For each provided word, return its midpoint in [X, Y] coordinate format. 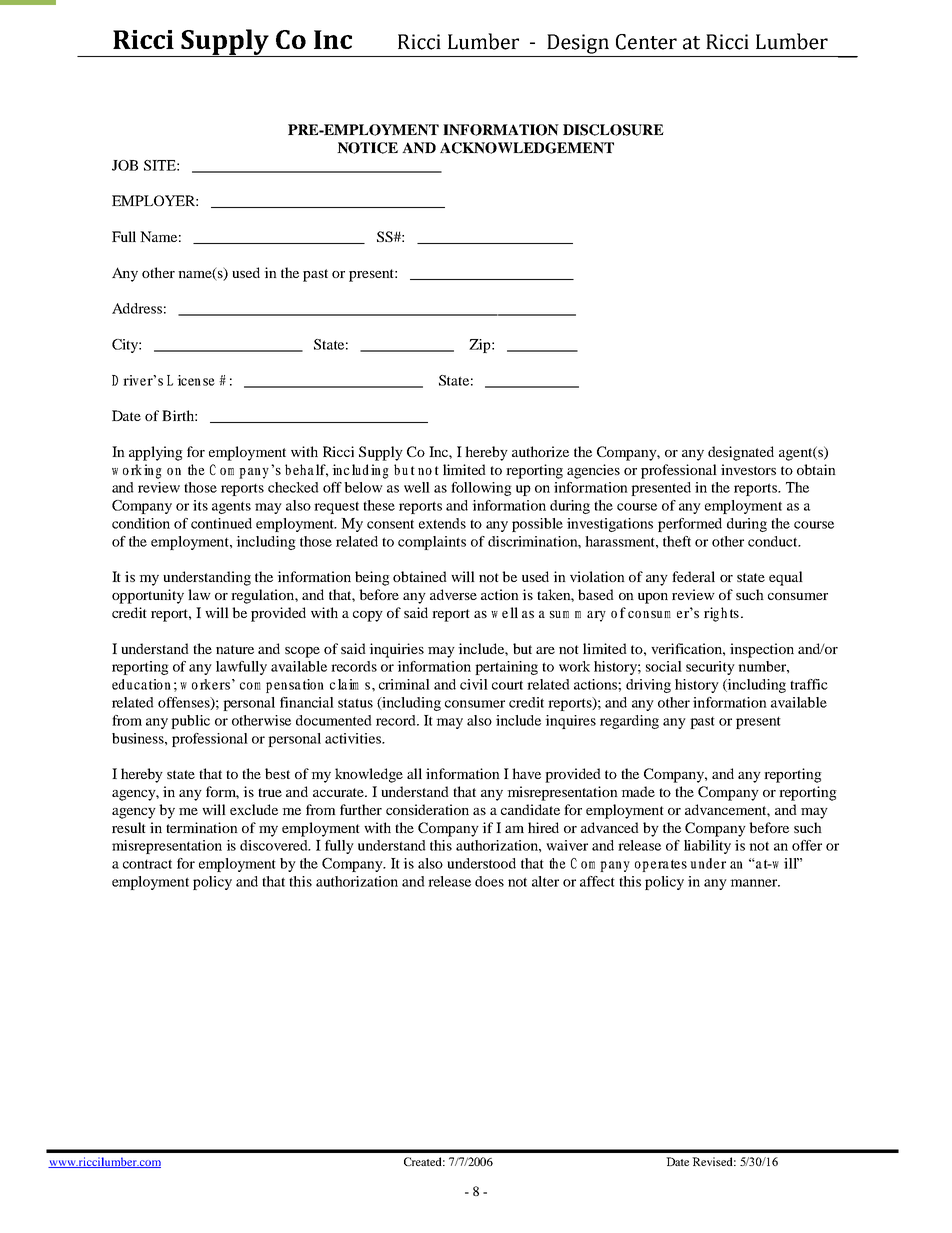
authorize [540, 451]
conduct [774, 541]
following [481, 489]
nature [235, 649]
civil [474, 684]
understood [481, 863]
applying [156, 453]
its [200, 505]
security [710, 668]
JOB [125, 165]
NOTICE [367, 148]
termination [202, 827]
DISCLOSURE [613, 130]
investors [748, 469]
